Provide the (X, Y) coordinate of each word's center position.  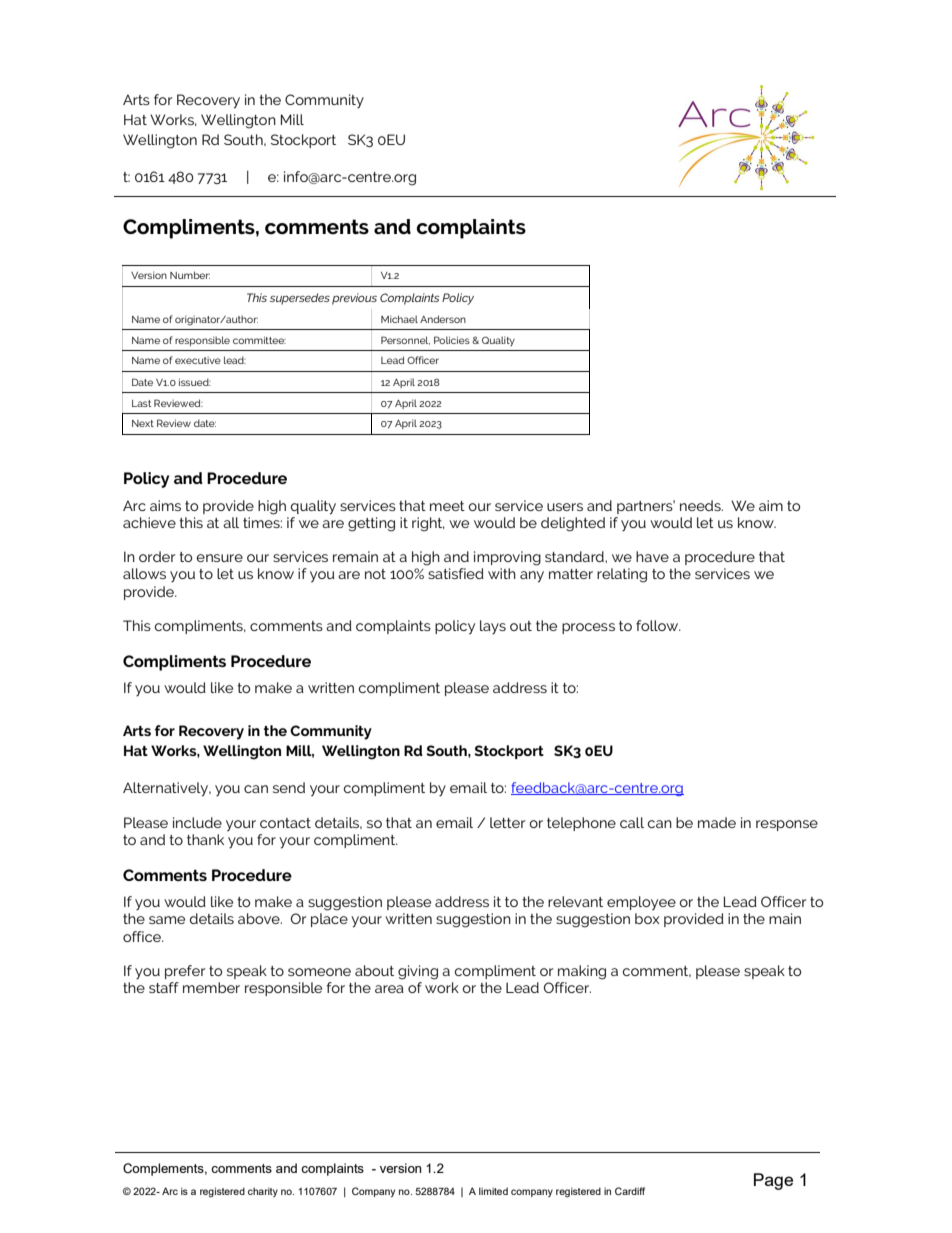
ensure (219, 558)
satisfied (456, 573)
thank (205, 839)
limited (493, 1191)
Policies (452, 340)
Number (190, 275)
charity (263, 1192)
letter (507, 822)
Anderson (443, 319)
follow (658, 625)
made (717, 822)
